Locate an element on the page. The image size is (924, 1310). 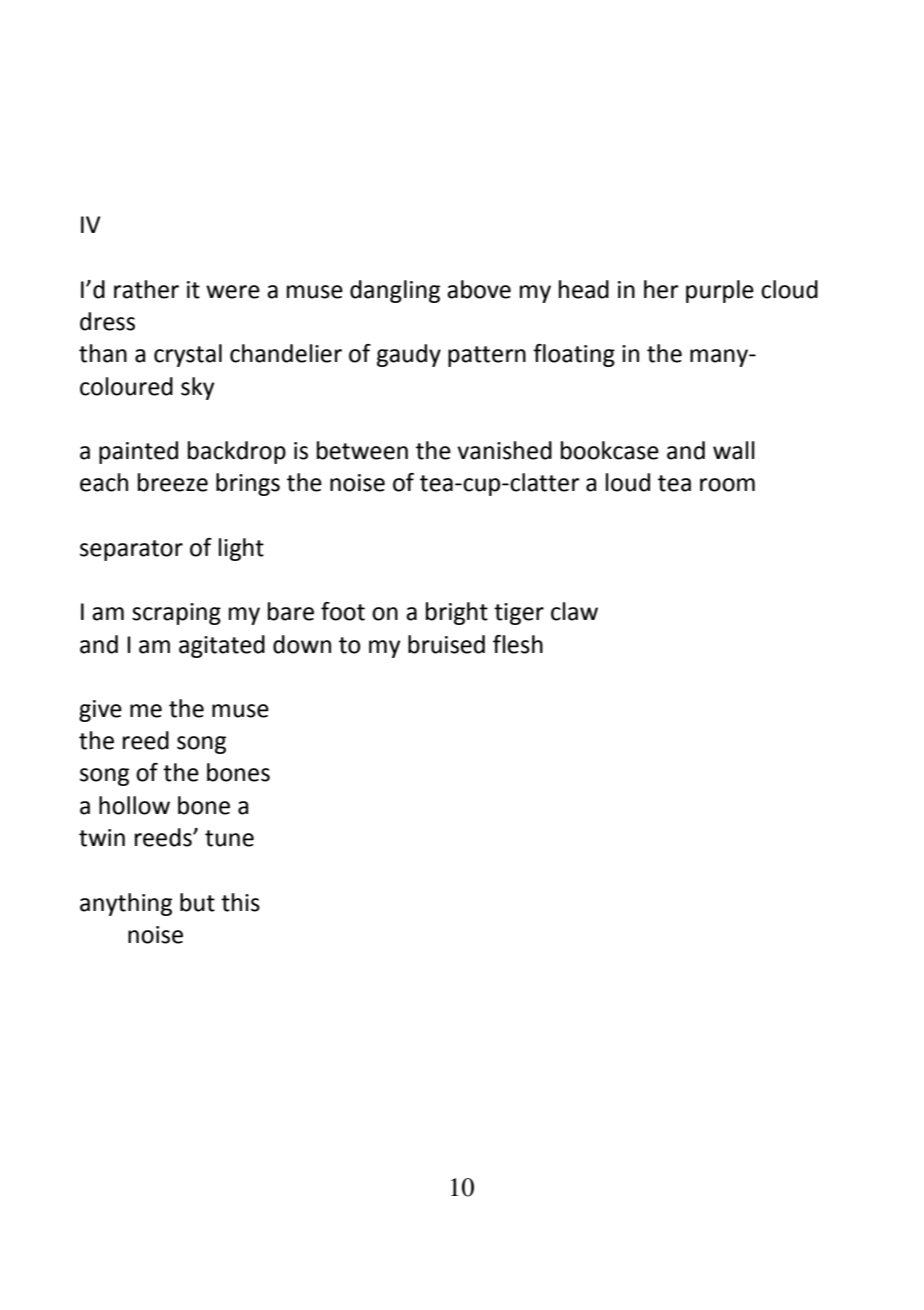
bookcase is located at coordinates (610, 450).
